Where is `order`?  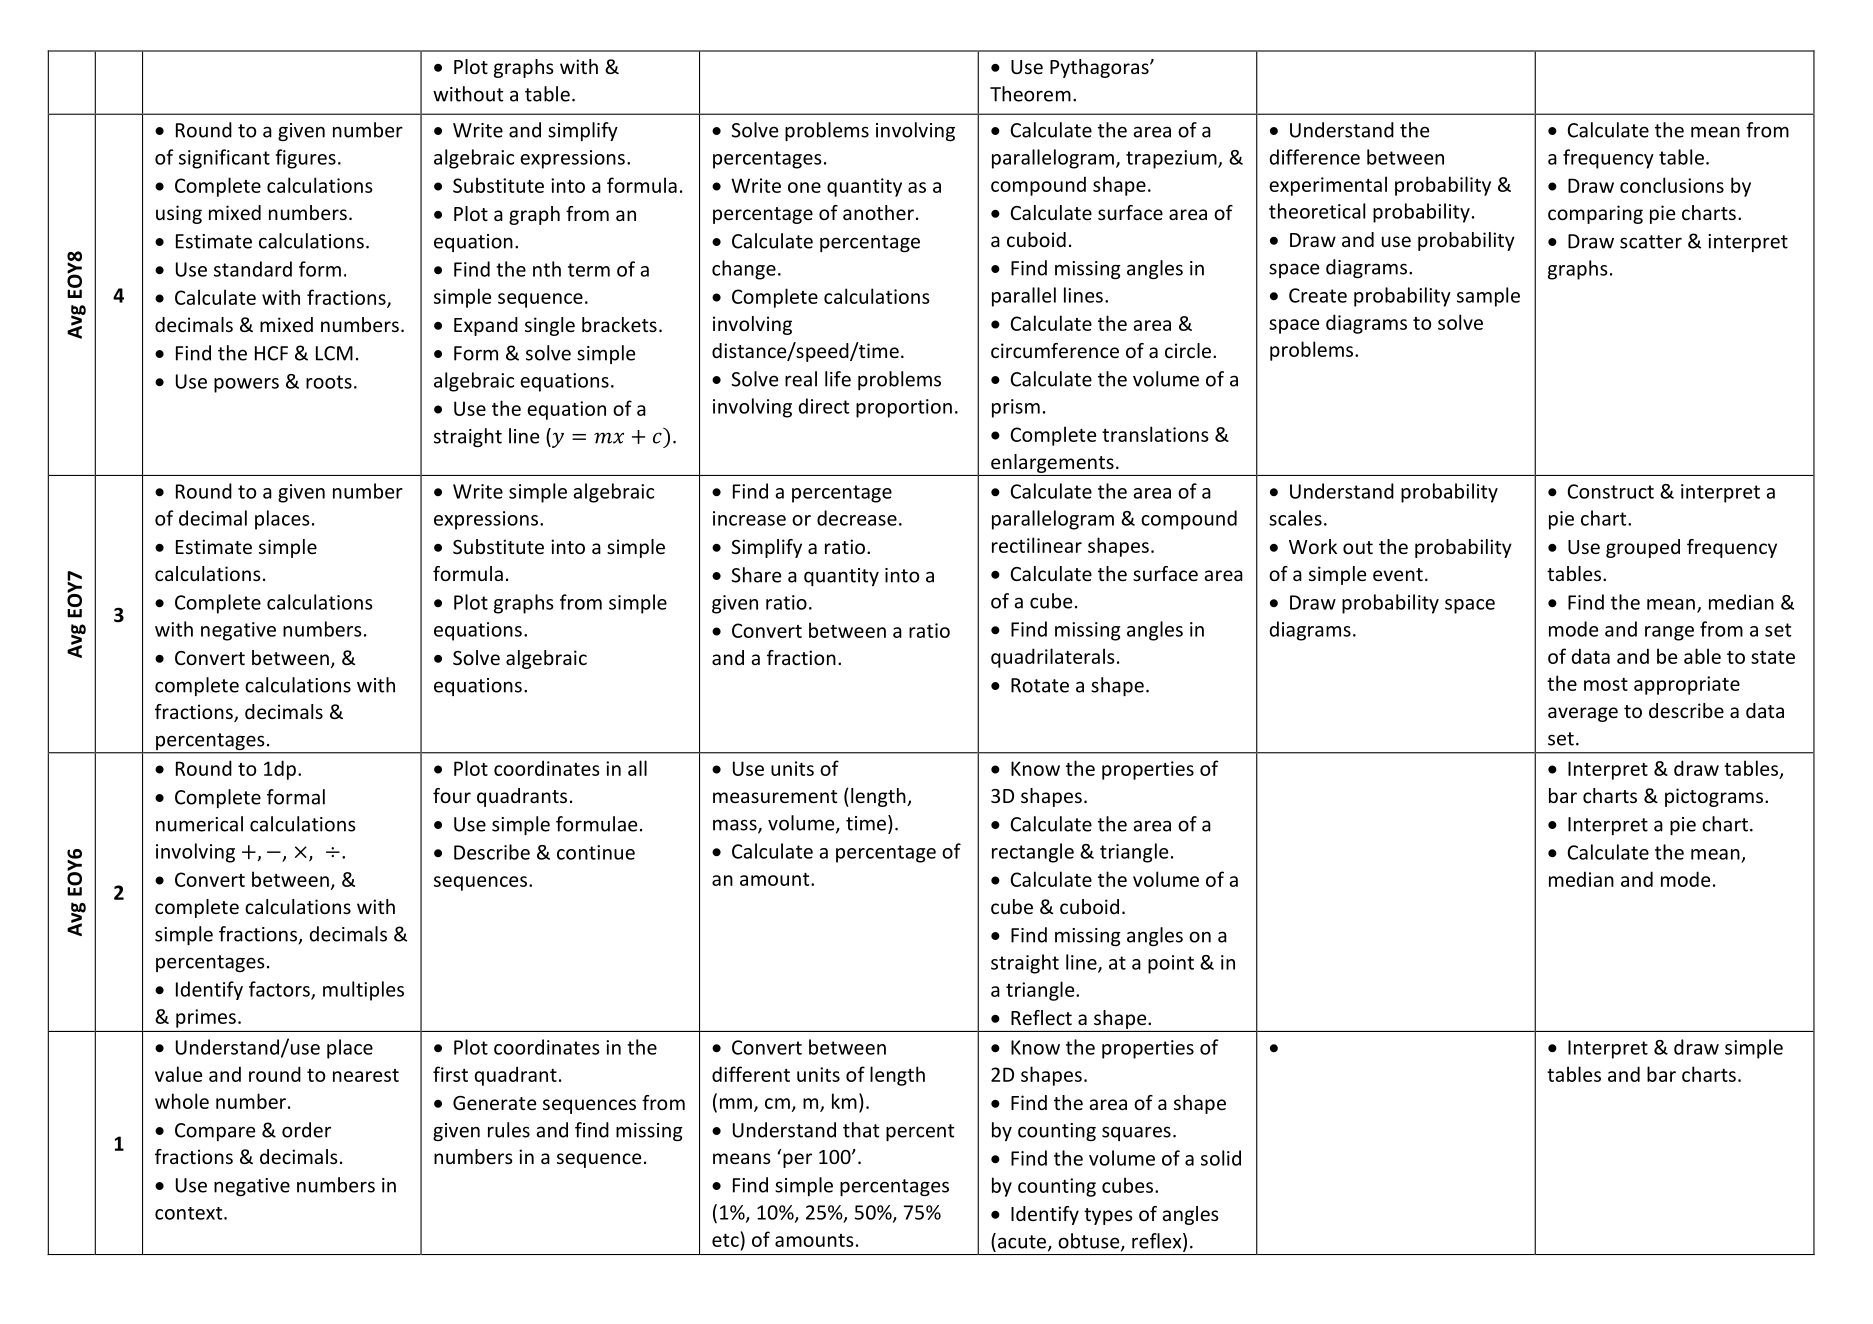 order is located at coordinates (306, 1130).
